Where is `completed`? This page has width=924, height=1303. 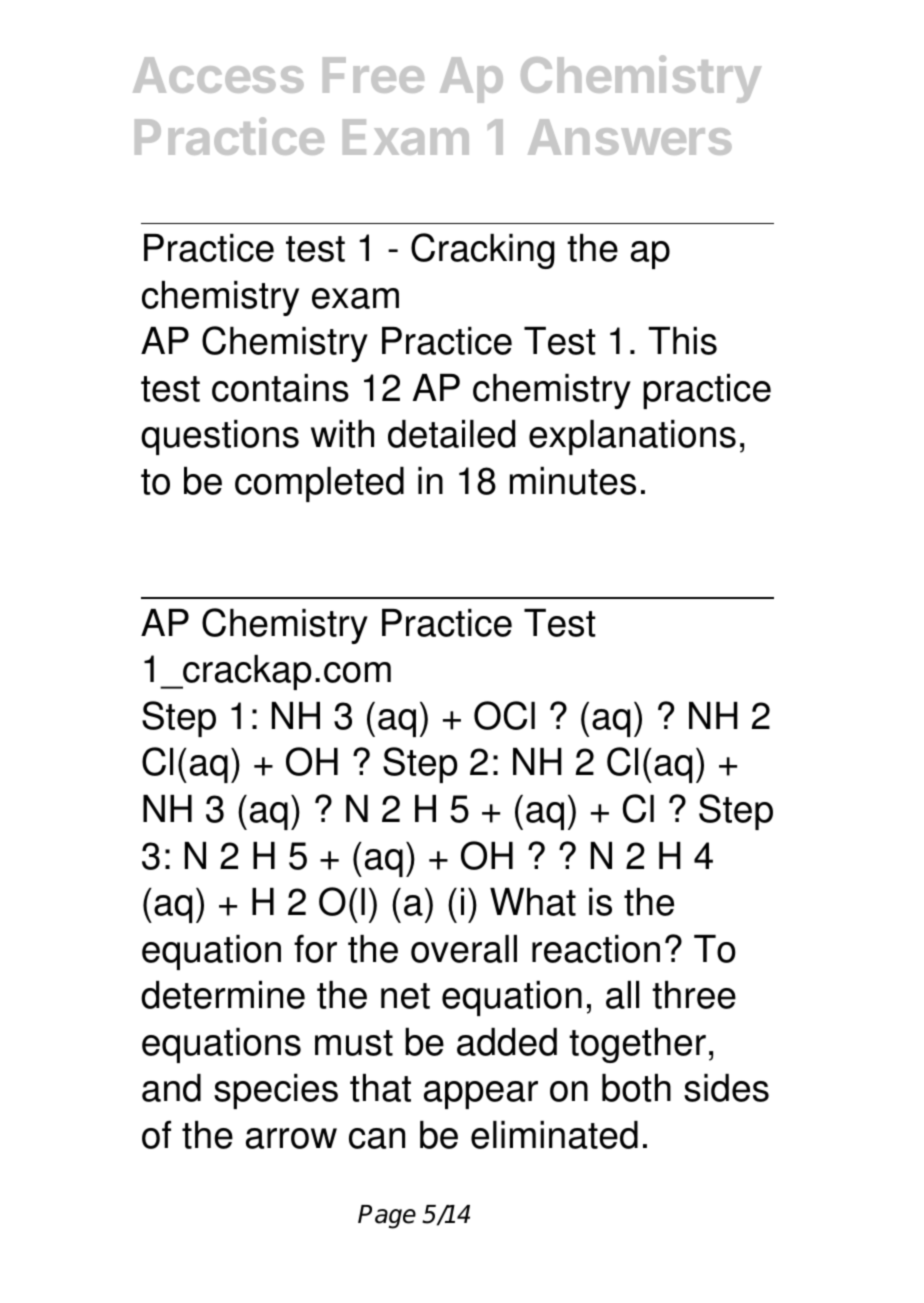
completed is located at coordinates (319, 484).
